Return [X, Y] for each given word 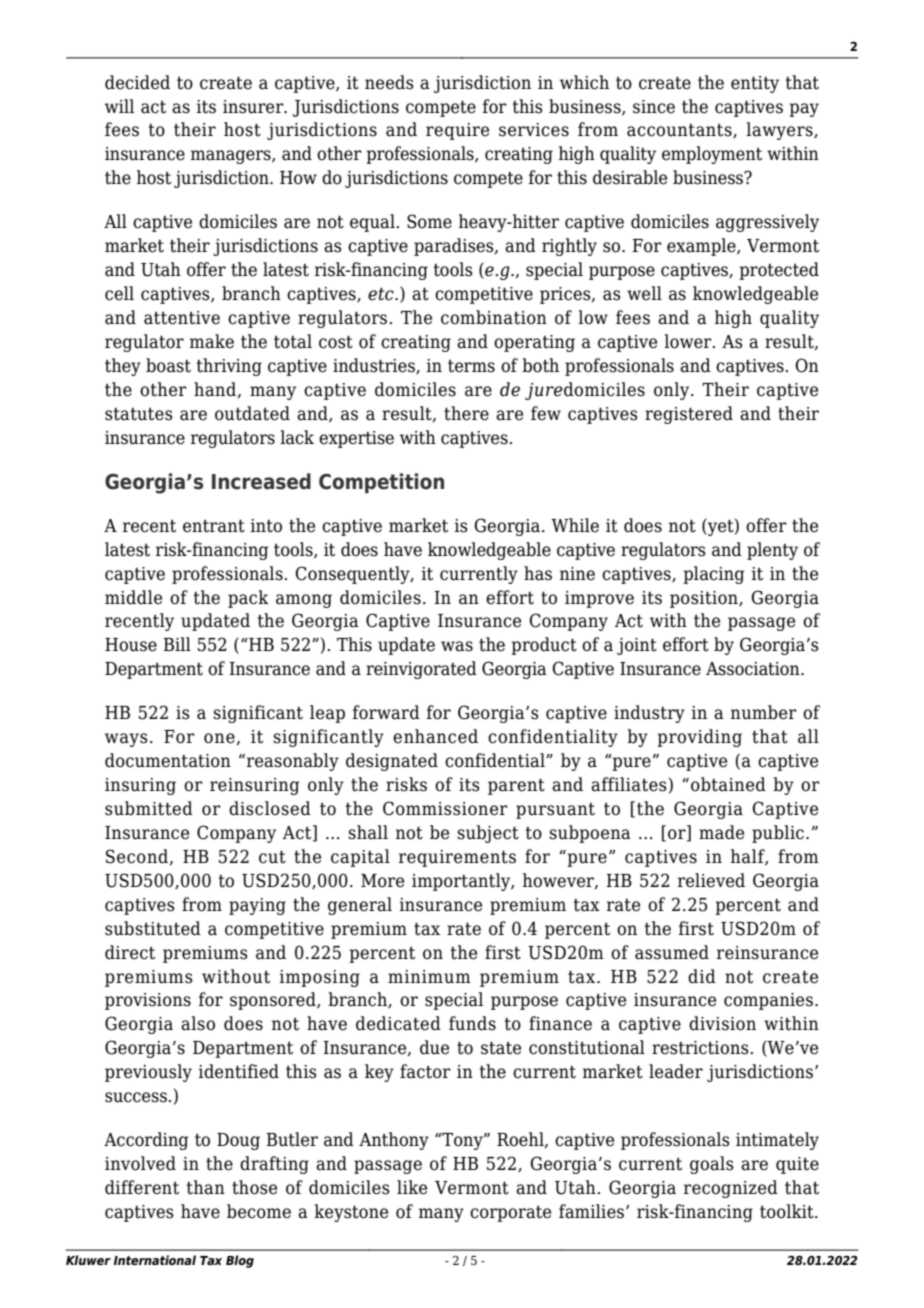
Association [754, 669]
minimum [429, 977]
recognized [731, 1189]
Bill [177, 644]
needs [389, 82]
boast [168, 365]
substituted [153, 928]
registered [689, 415]
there [466, 413]
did [702, 976]
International [155, 1260]
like [412, 1187]
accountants [680, 130]
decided [137, 82]
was [457, 646]
